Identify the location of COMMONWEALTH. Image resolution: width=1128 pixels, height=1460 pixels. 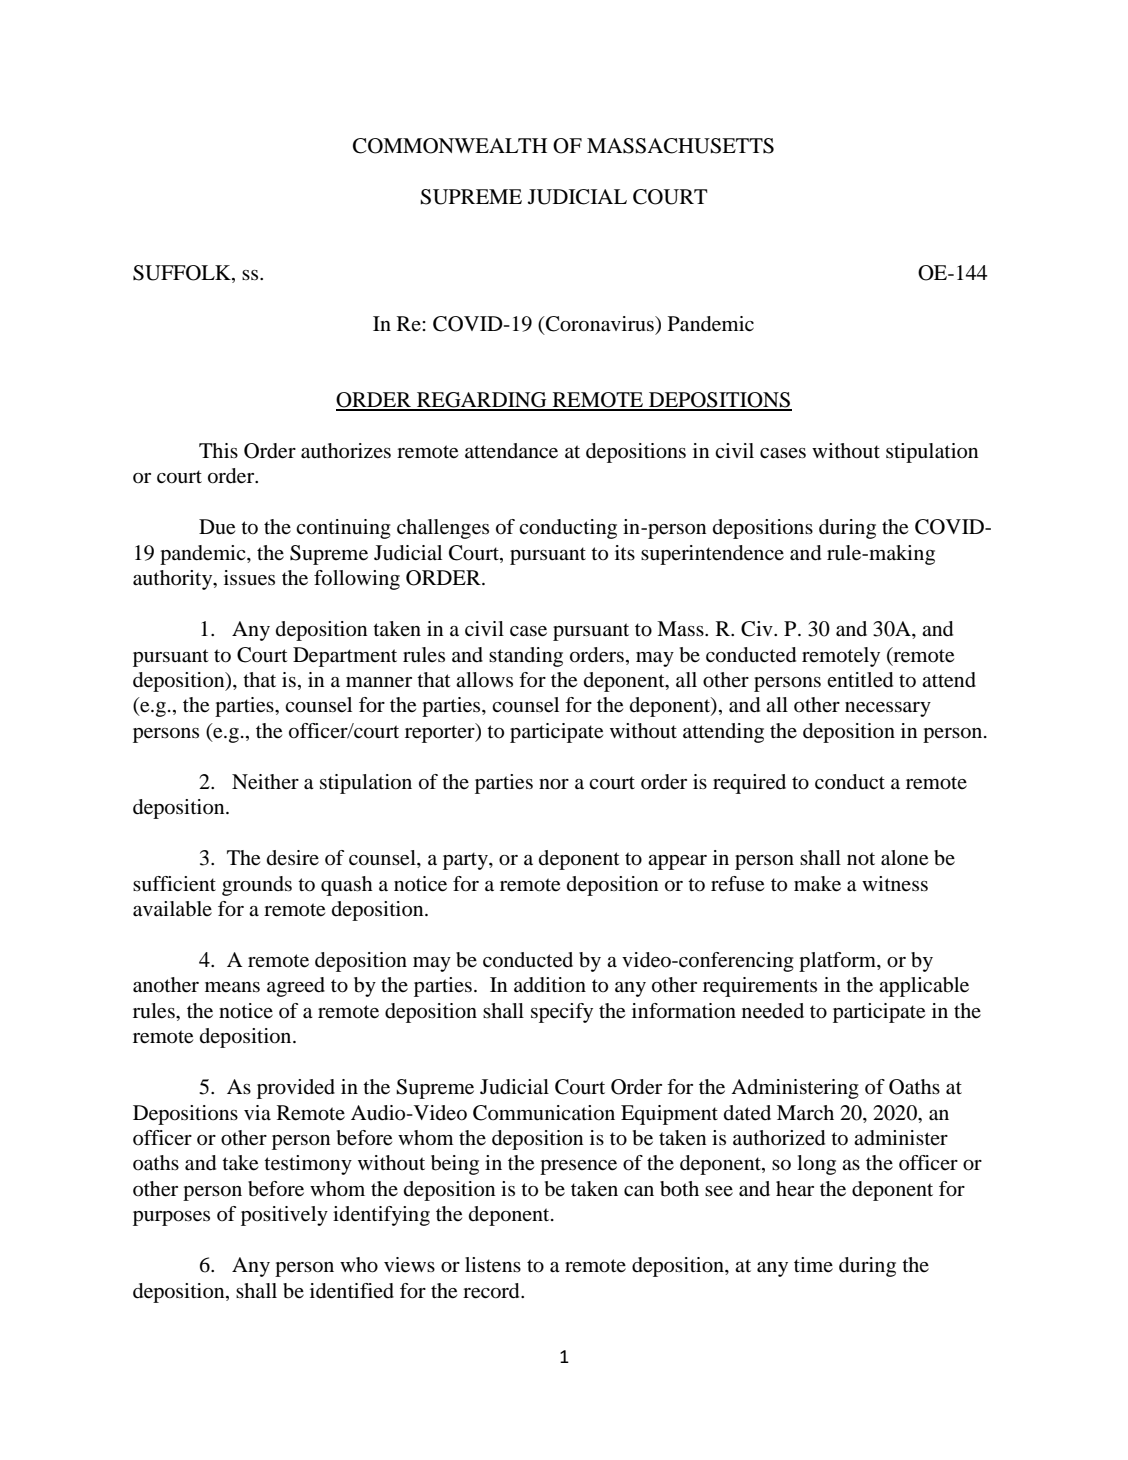
(450, 146).
